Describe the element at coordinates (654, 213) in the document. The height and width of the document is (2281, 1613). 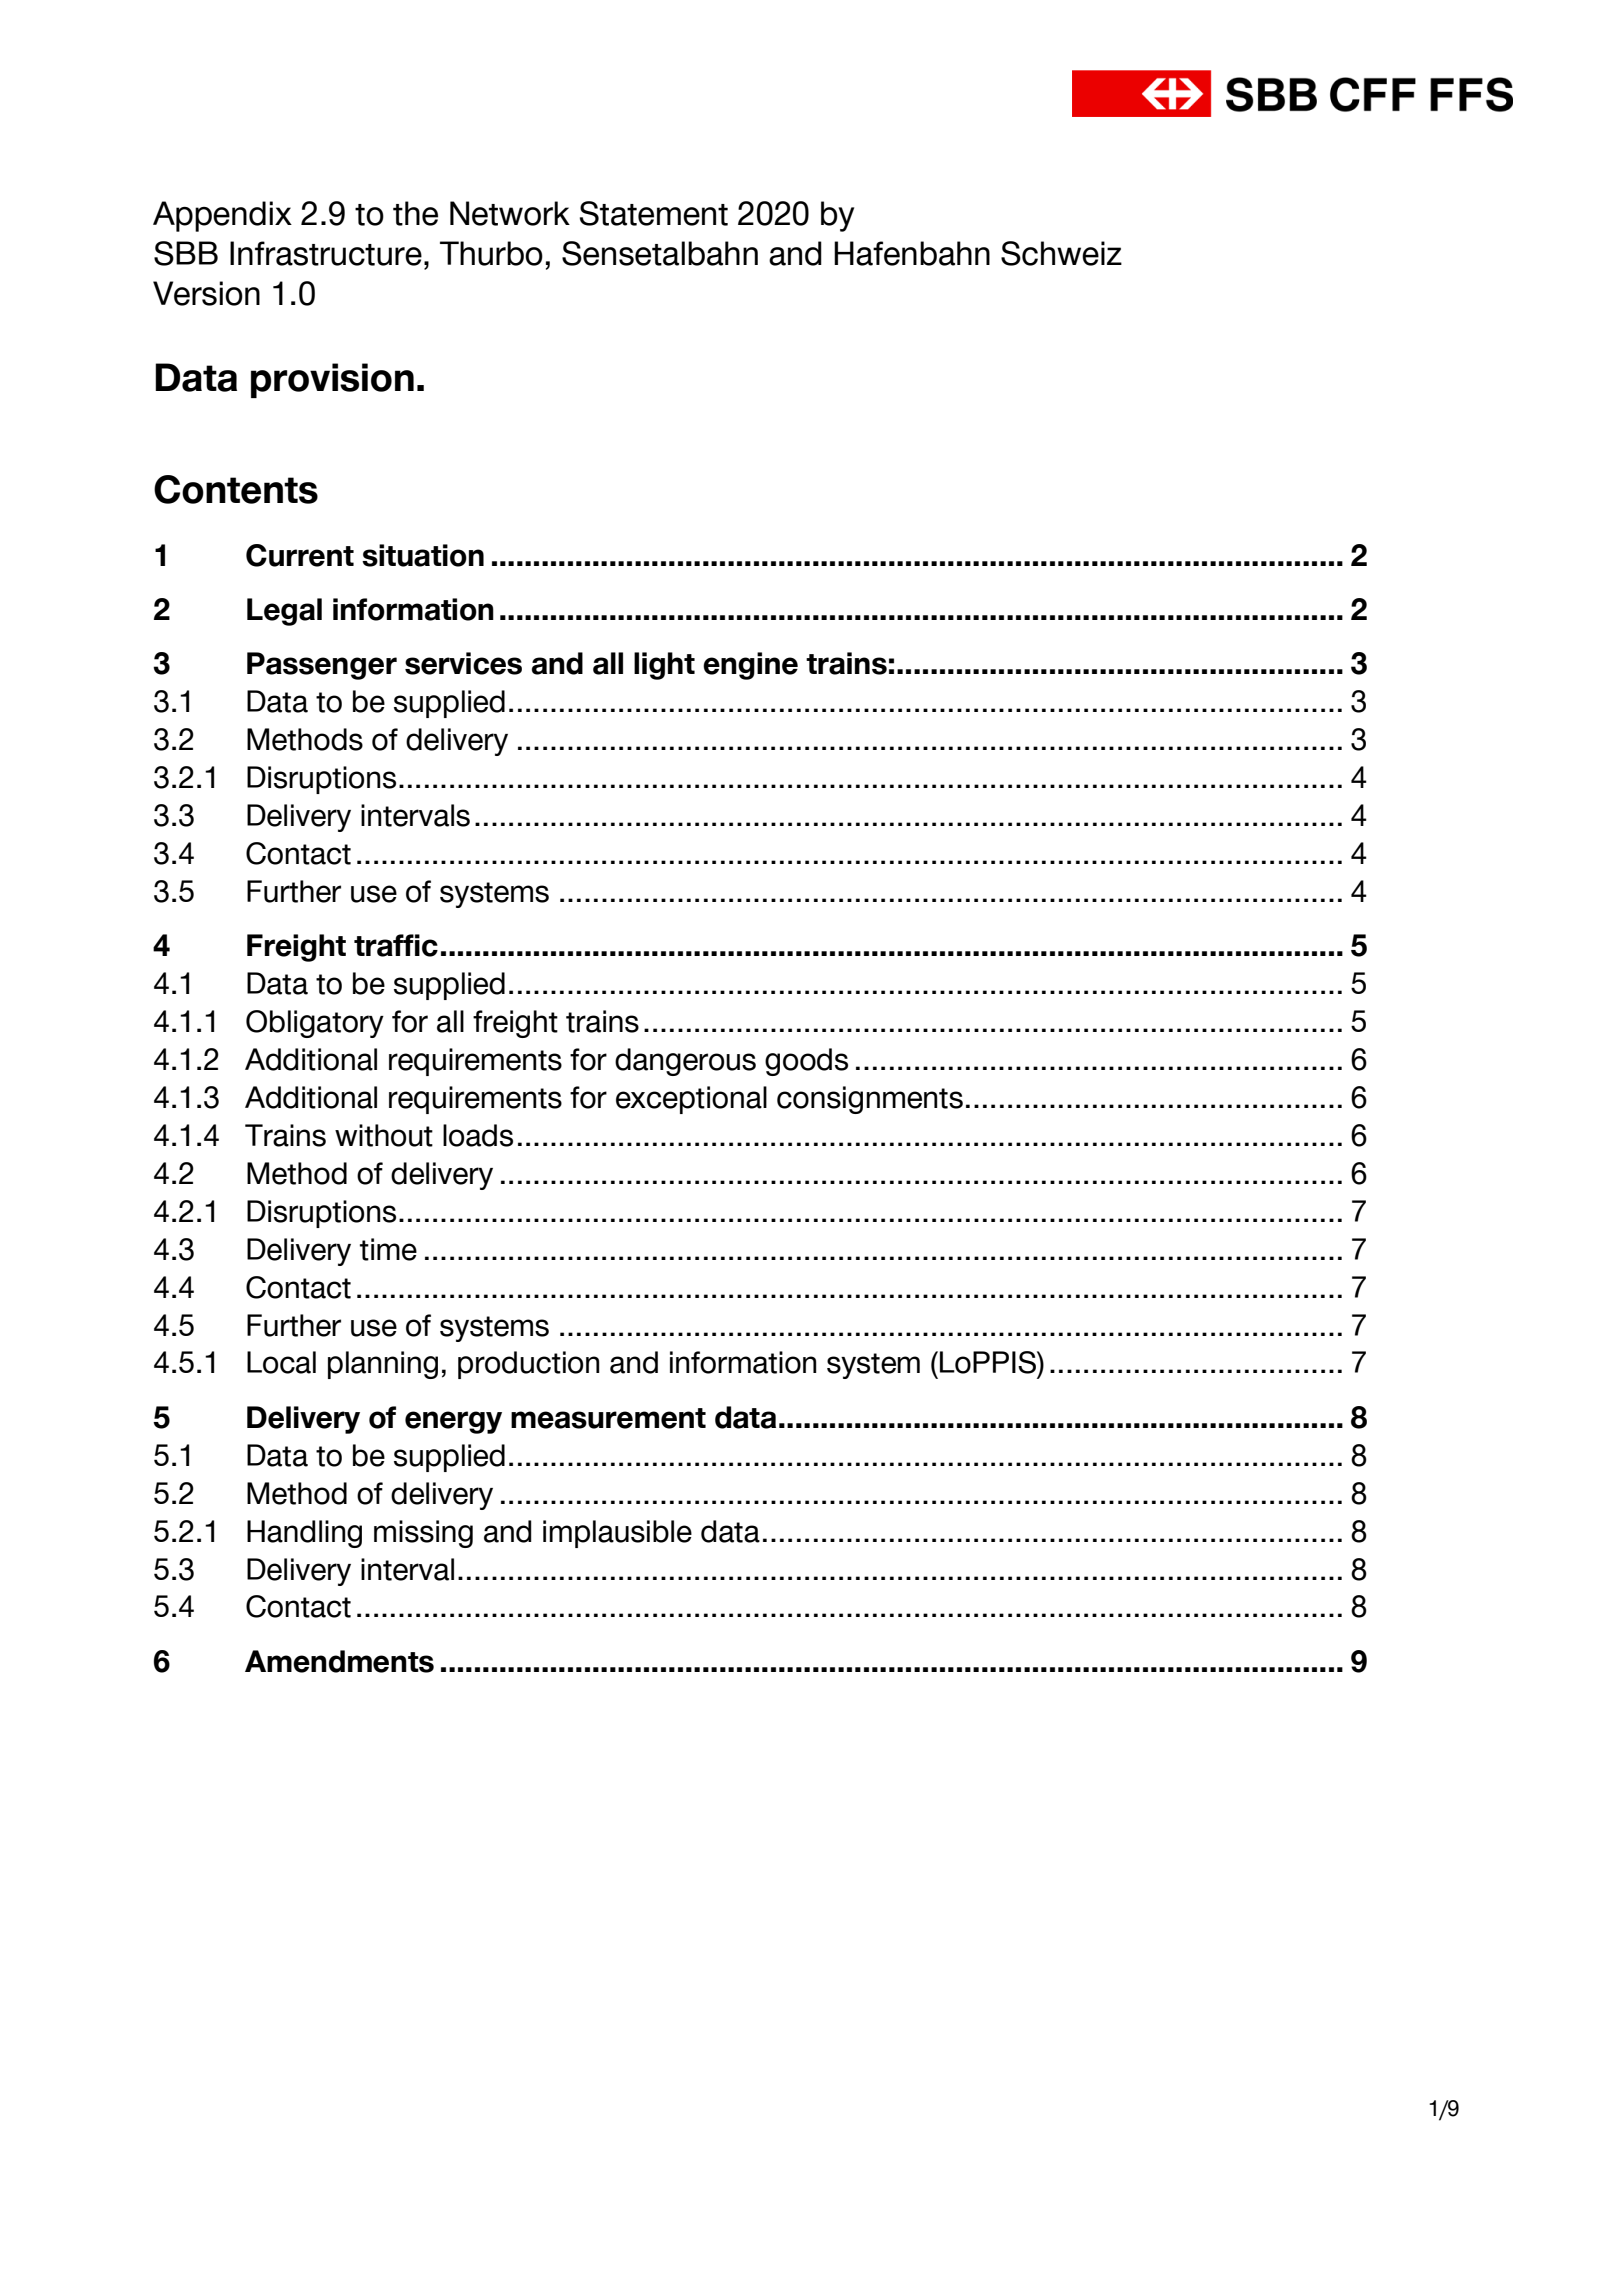
I see `Statement` at that location.
